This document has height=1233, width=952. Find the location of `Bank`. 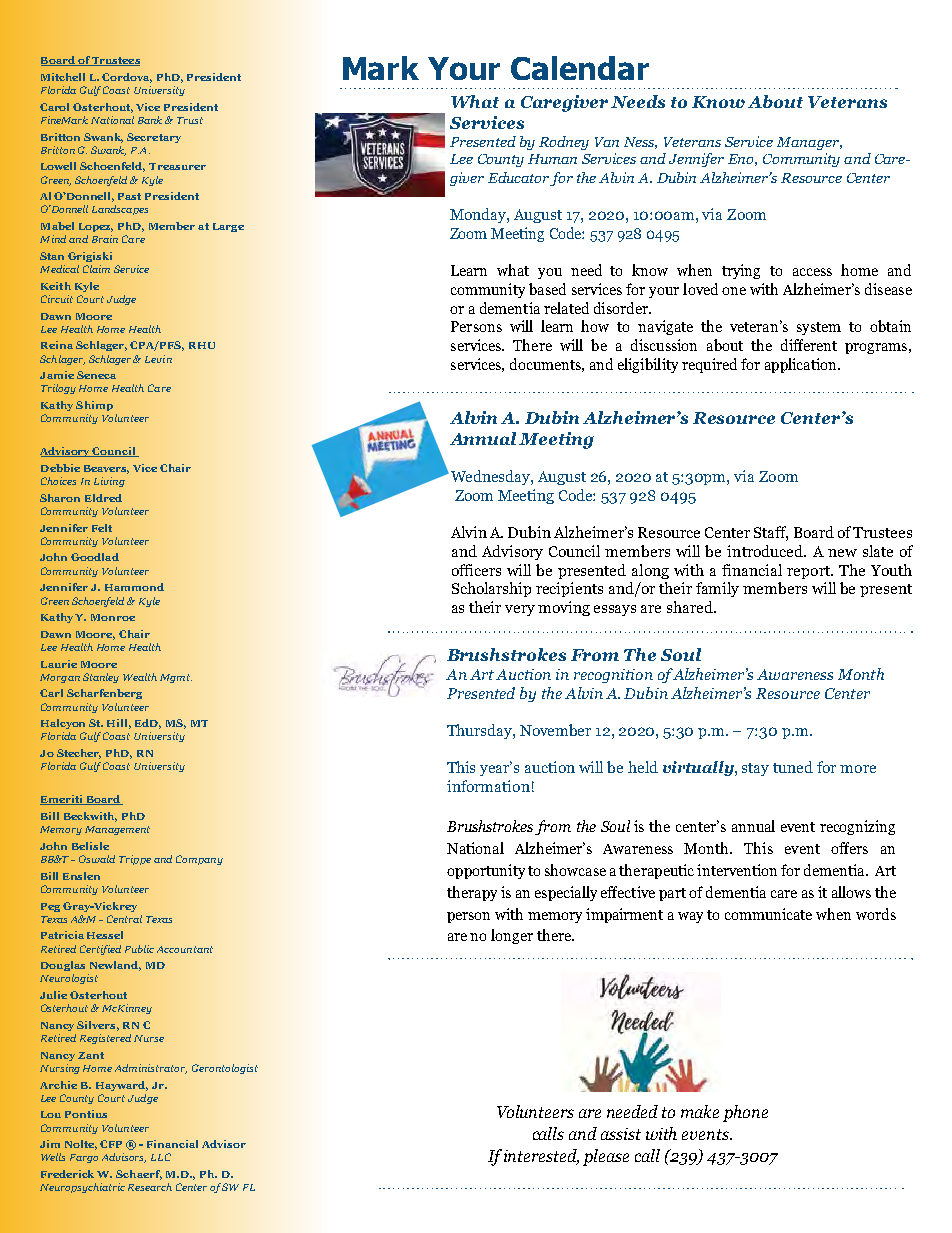

Bank is located at coordinates (150, 120).
